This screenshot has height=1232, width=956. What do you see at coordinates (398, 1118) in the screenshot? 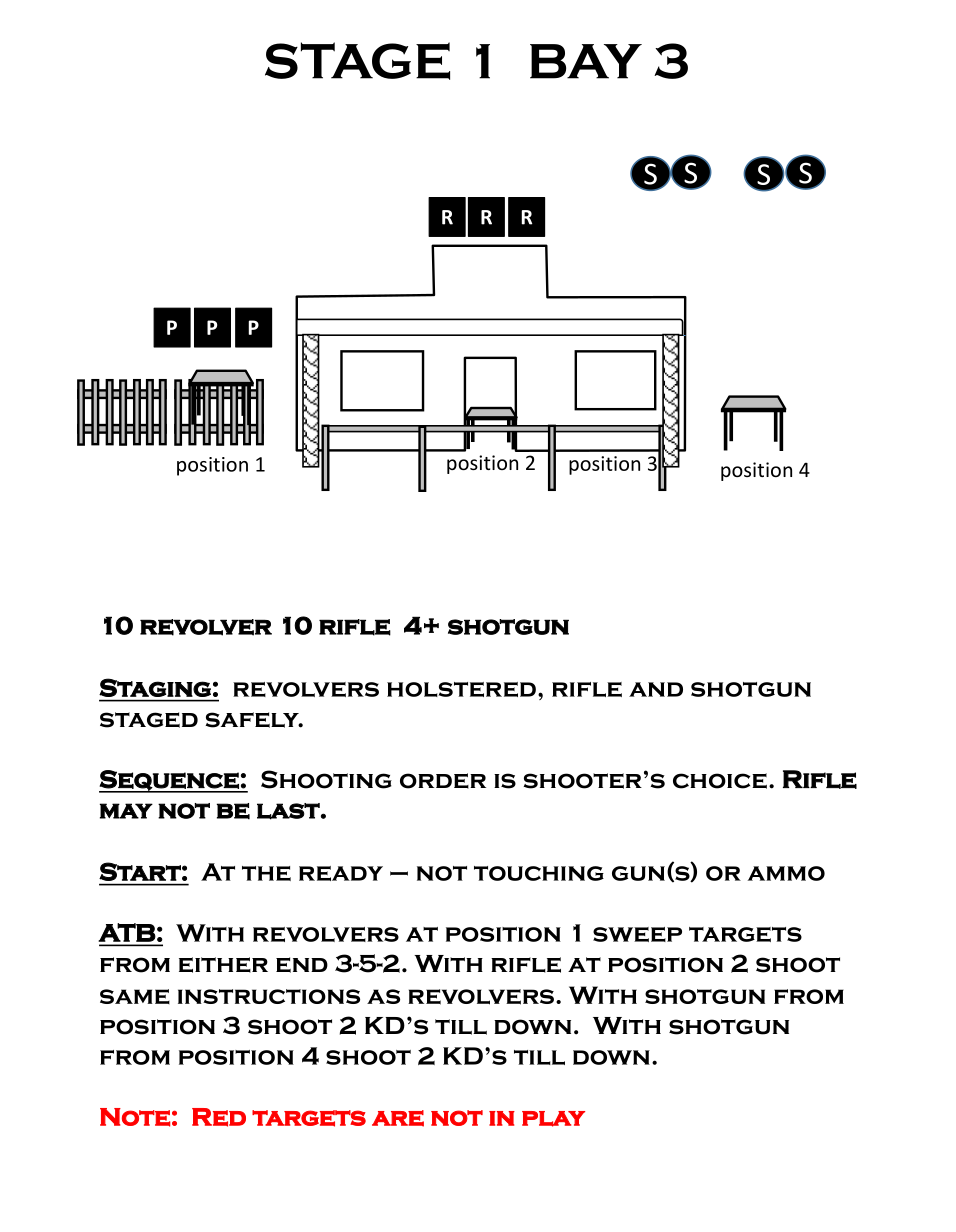
I see `are` at bounding box center [398, 1118].
